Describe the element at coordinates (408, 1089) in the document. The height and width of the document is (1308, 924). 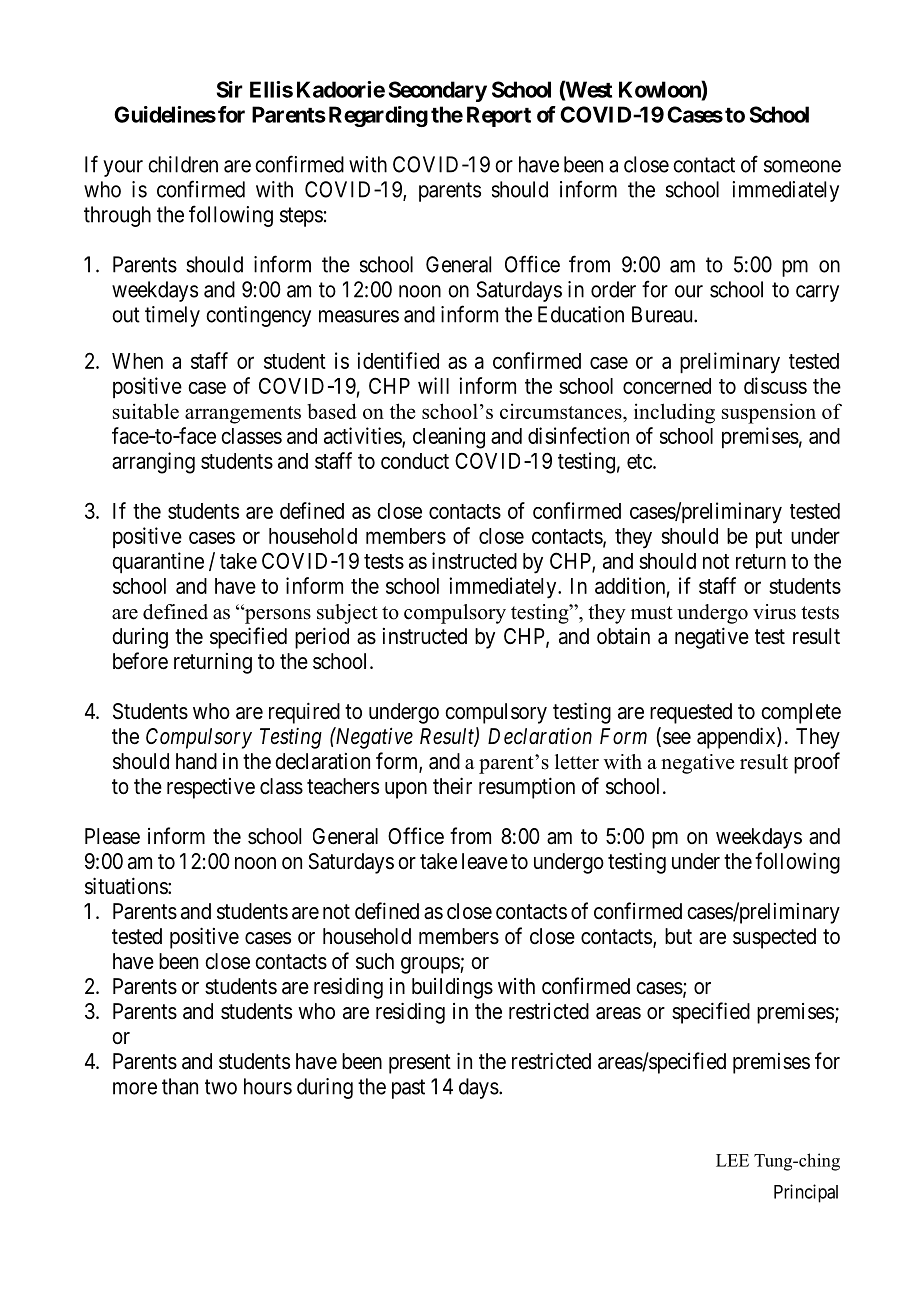
I see `past` at that location.
